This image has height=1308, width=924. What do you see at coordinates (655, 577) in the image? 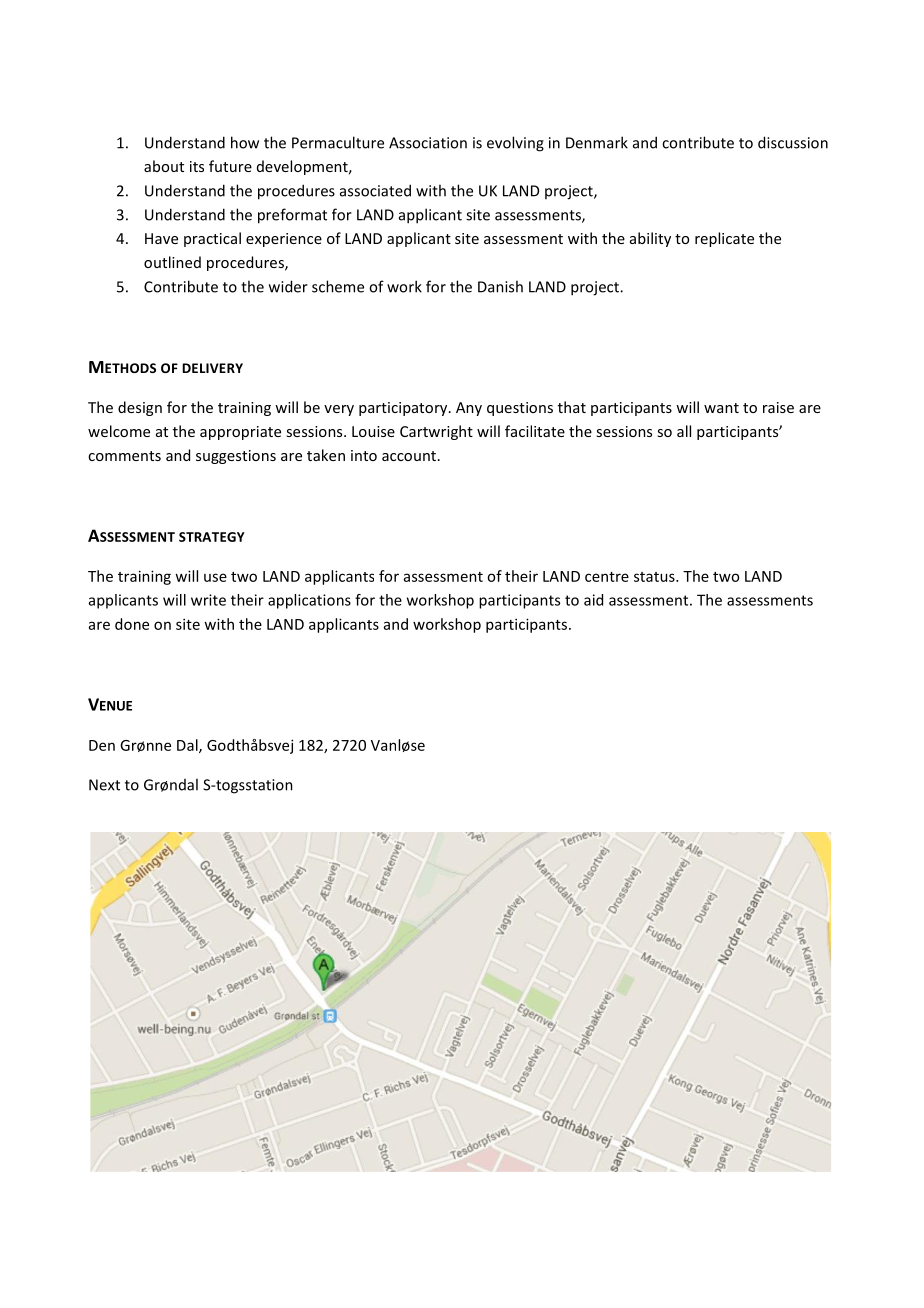
I see `status` at bounding box center [655, 577].
